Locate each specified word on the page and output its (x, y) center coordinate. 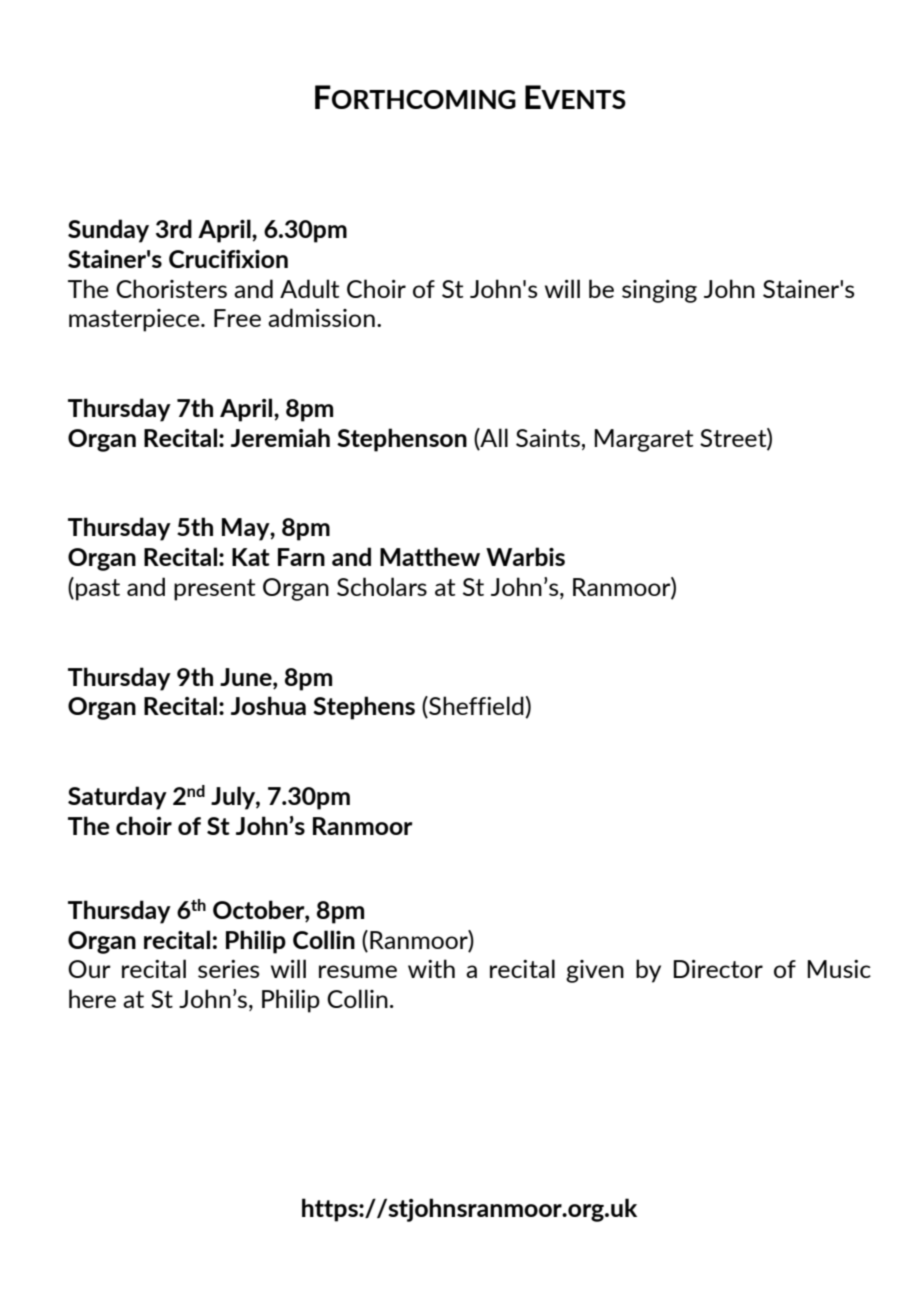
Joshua (268, 705)
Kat (251, 557)
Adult (309, 288)
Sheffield (476, 707)
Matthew (430, 556)
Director (718, 969)
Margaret (643, 440)
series (228, 969)
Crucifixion (228, 259)
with (431, 968)
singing (659, 291)
